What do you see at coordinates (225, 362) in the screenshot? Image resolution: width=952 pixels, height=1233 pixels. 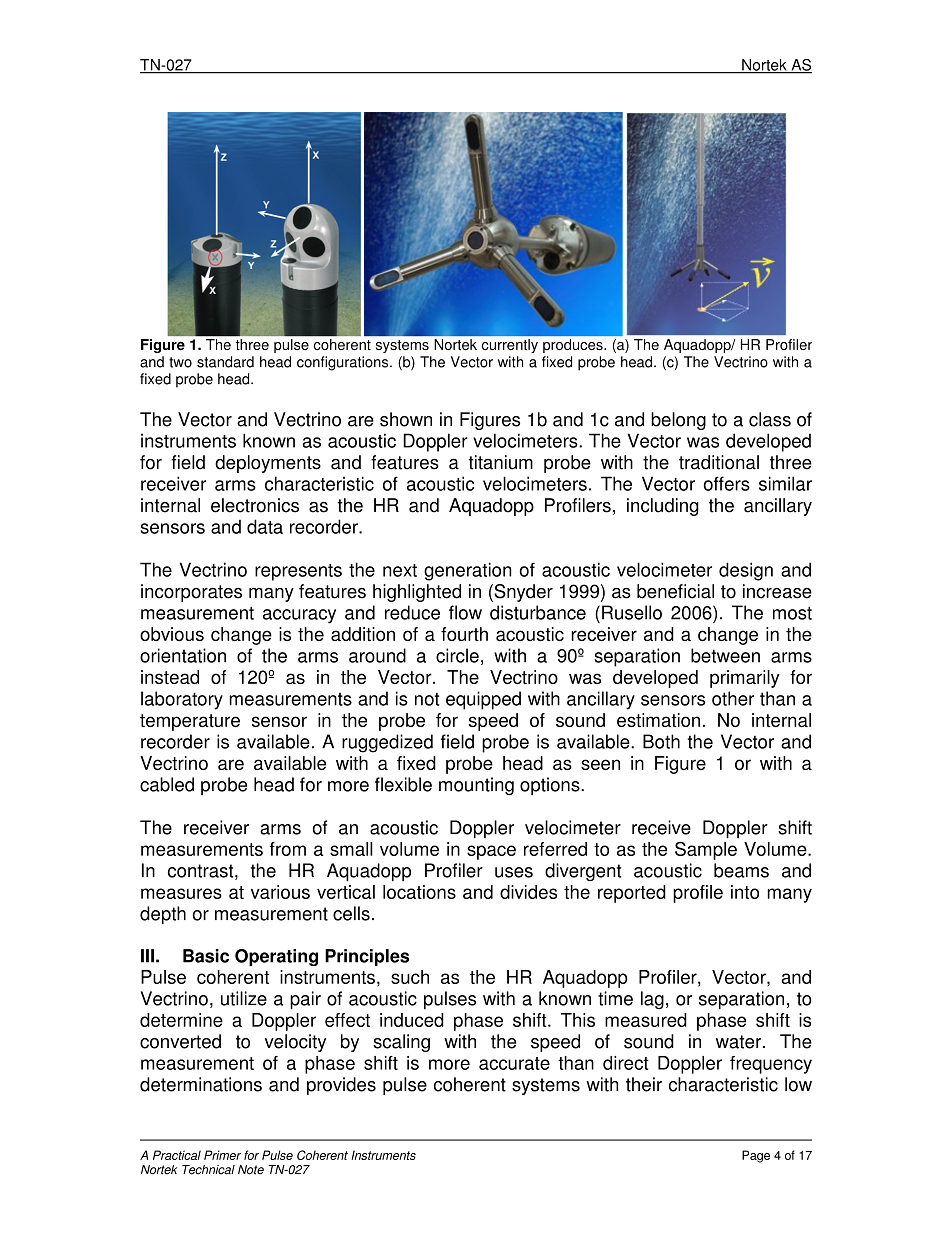 I see `standard` at bounding box center [225, 362].
